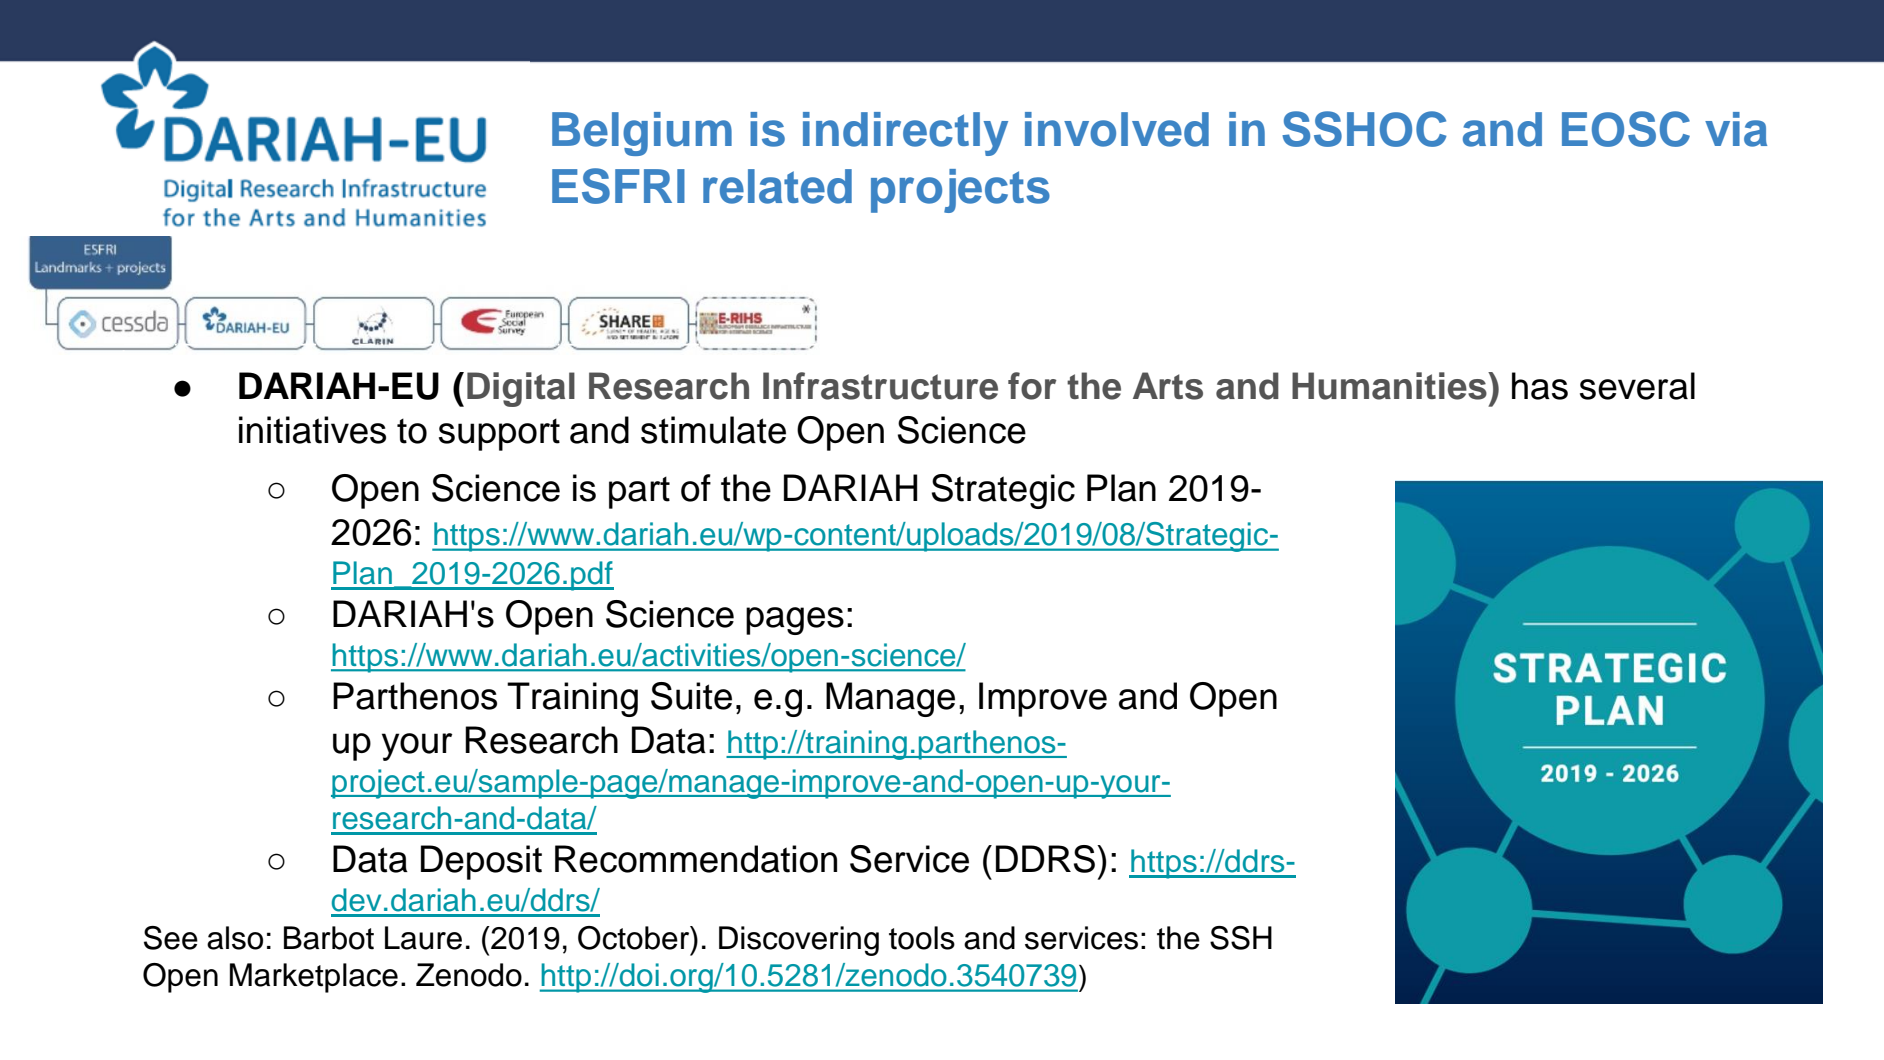 The image size is (1884, 1060). Describe the element at coordinates (1032, 386) in the document. I see `for` at that location.
